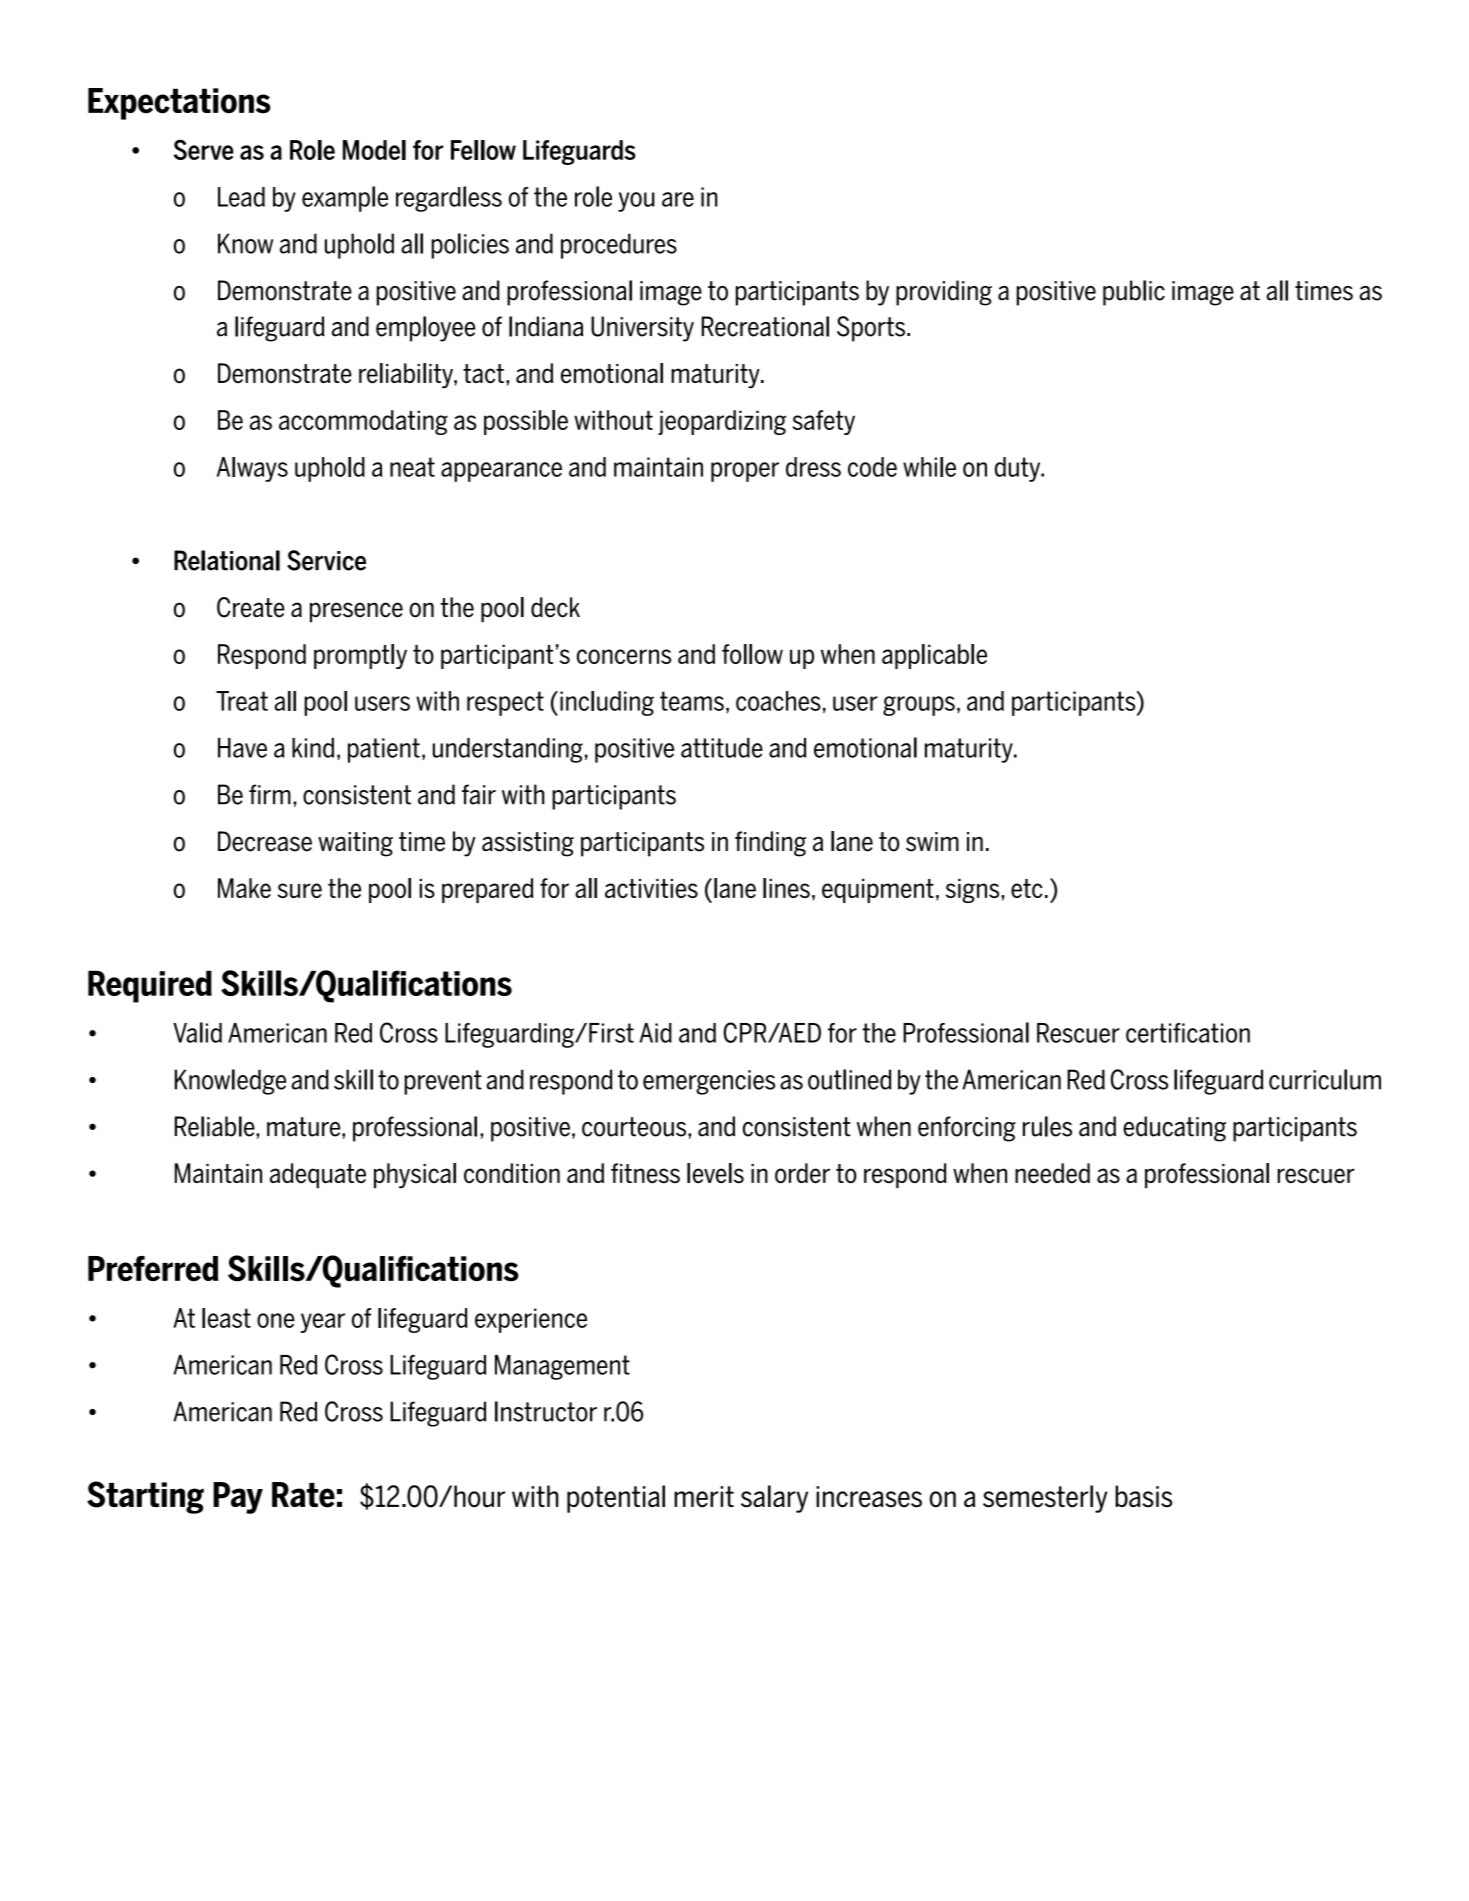 The image size is (1469, 1901). Describe the element at coordinates (636, 202) in the image. I see `you` at that location.
